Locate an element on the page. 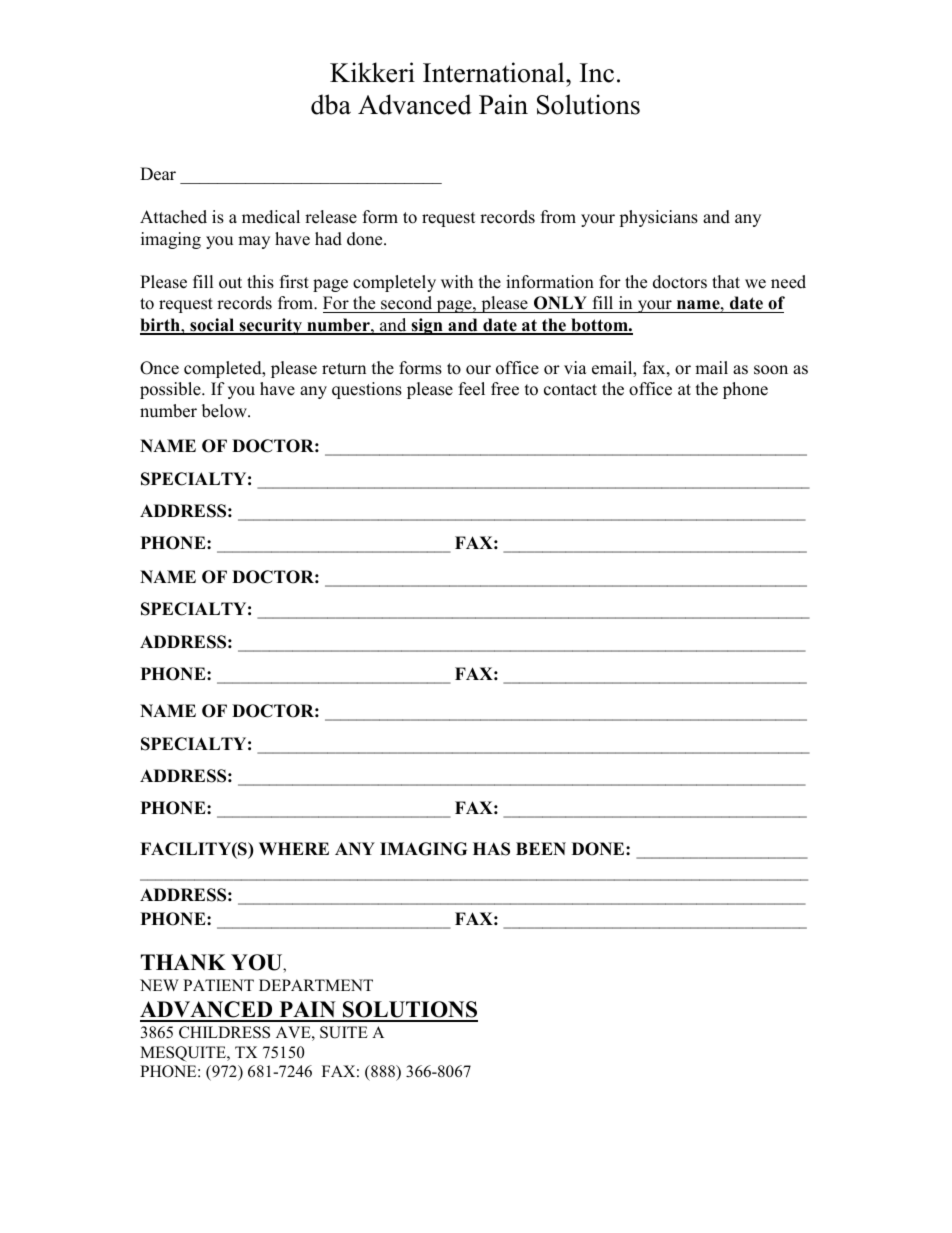 This document has width=952, height=1233. soon is located at coordinates (771, 370).
